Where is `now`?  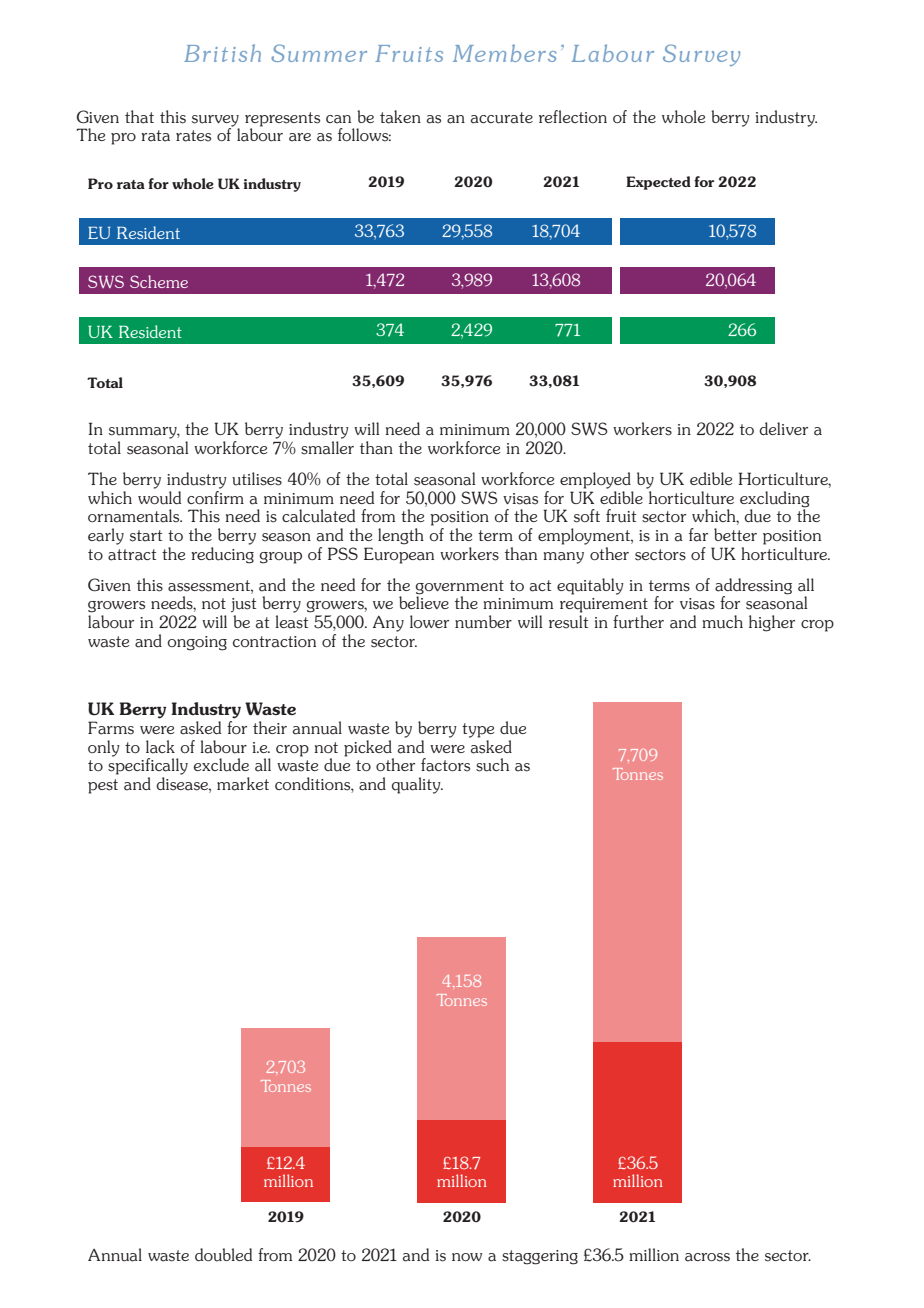
now is located at coordinates (467, 1257).
